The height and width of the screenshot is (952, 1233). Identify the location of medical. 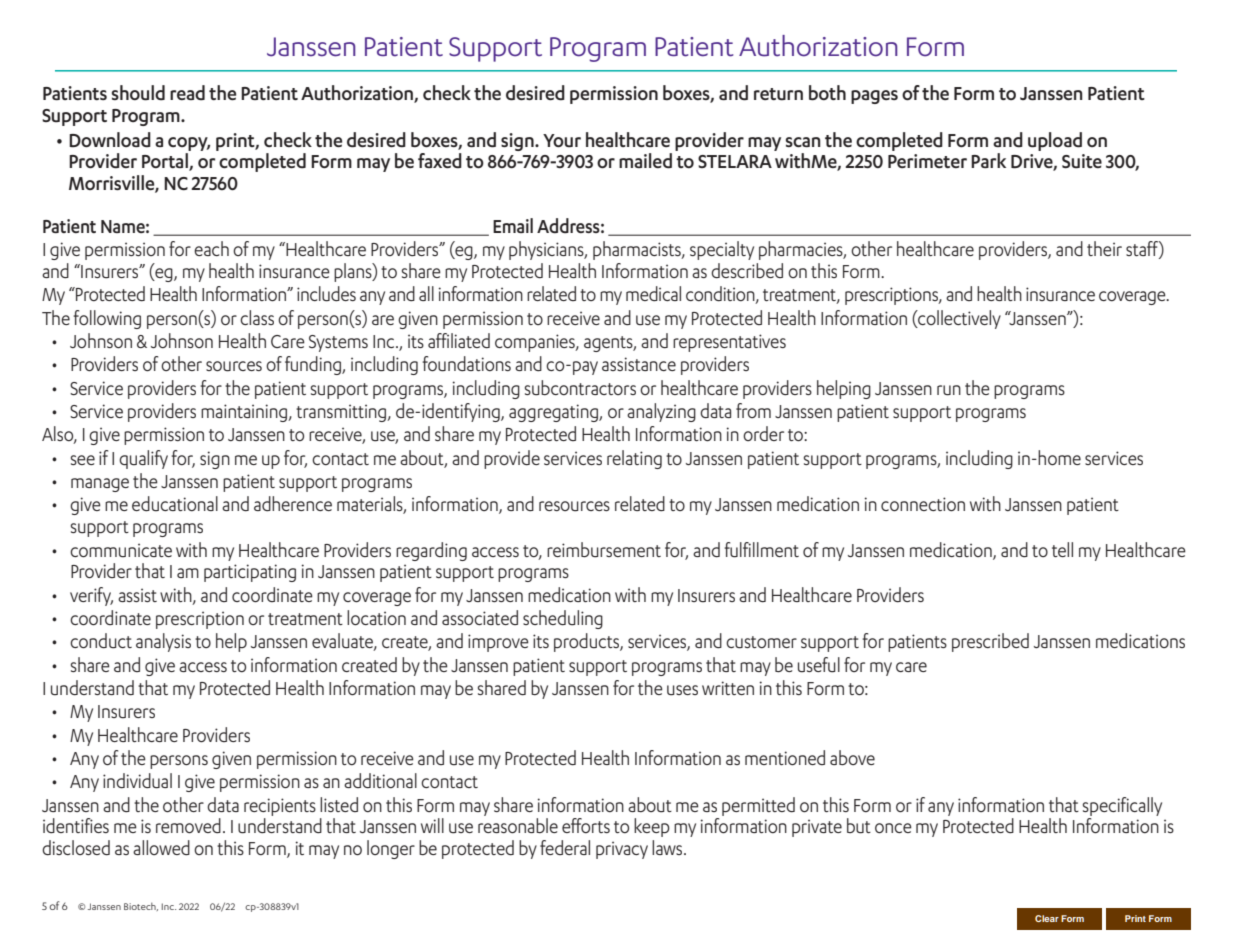
(653, 293).
